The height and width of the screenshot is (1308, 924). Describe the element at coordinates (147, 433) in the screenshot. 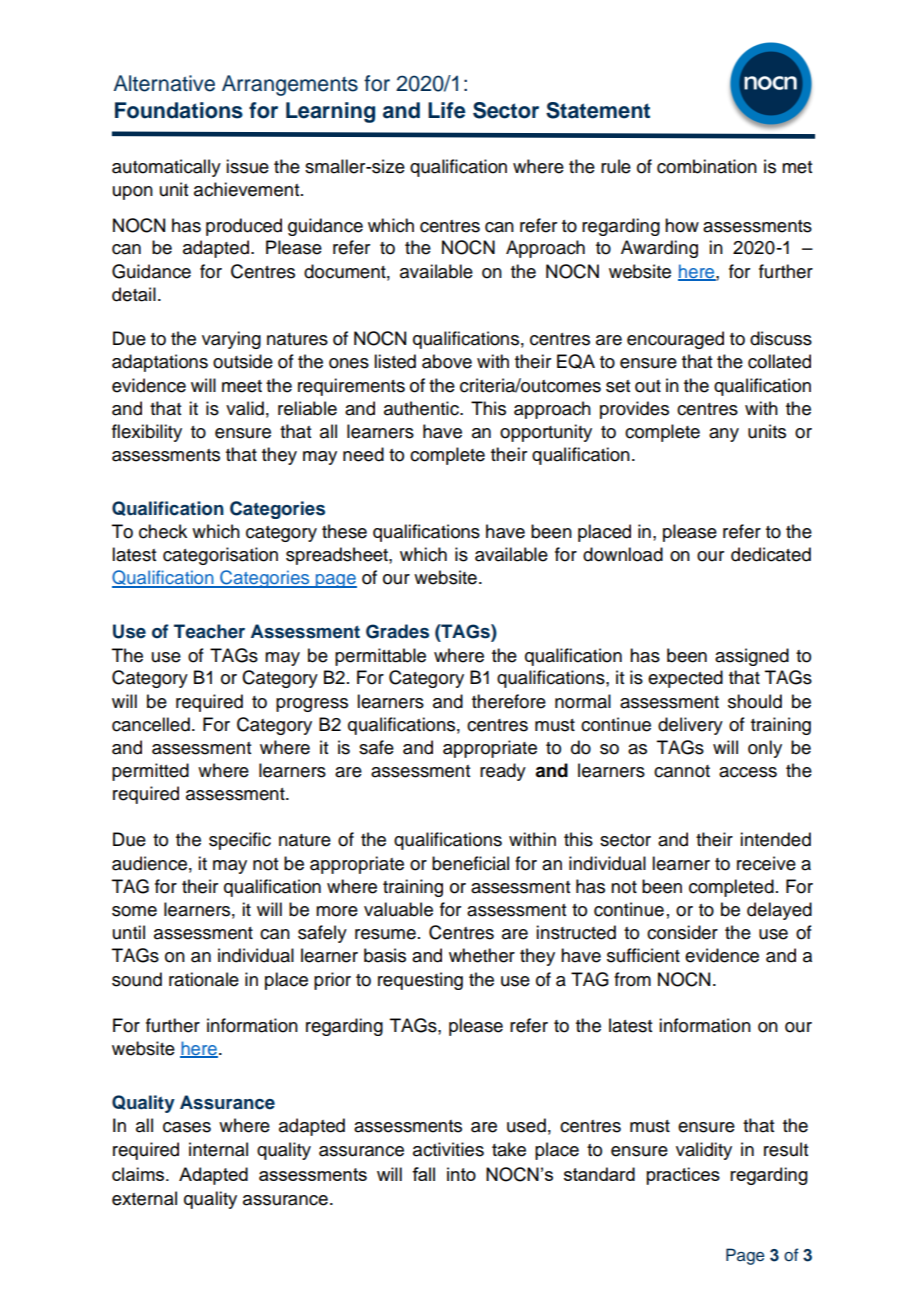

I see `flexibility` at that location.
